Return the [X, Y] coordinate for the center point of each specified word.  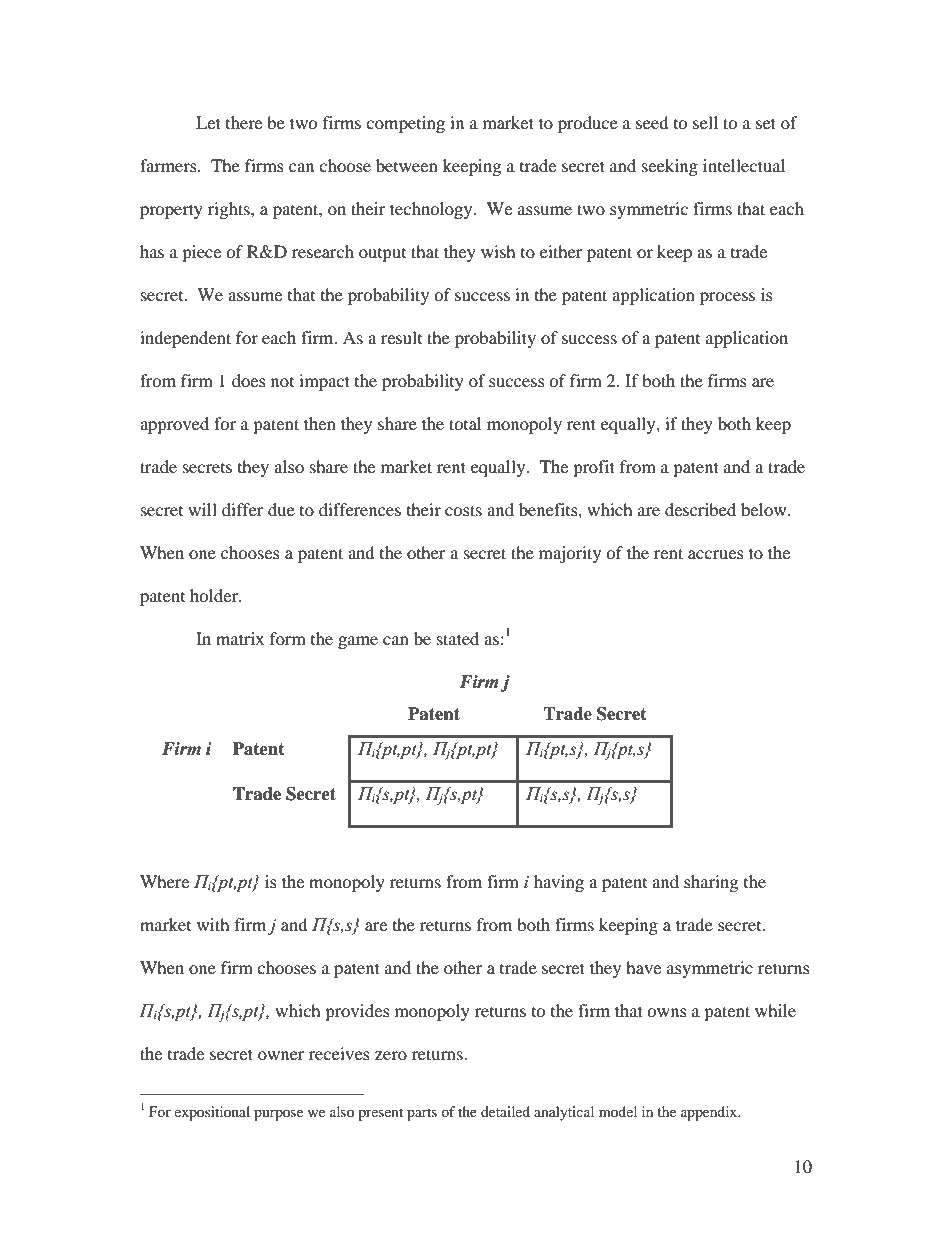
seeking [670, 167]
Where [164, 881]
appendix [710, 1113]
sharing [711, 883]
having [559, 883]
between [407, 165]
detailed [505, 1111]
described [700, 509]
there [244, 122]
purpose [278, 1115]
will [202, 509]
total [465, 423]
